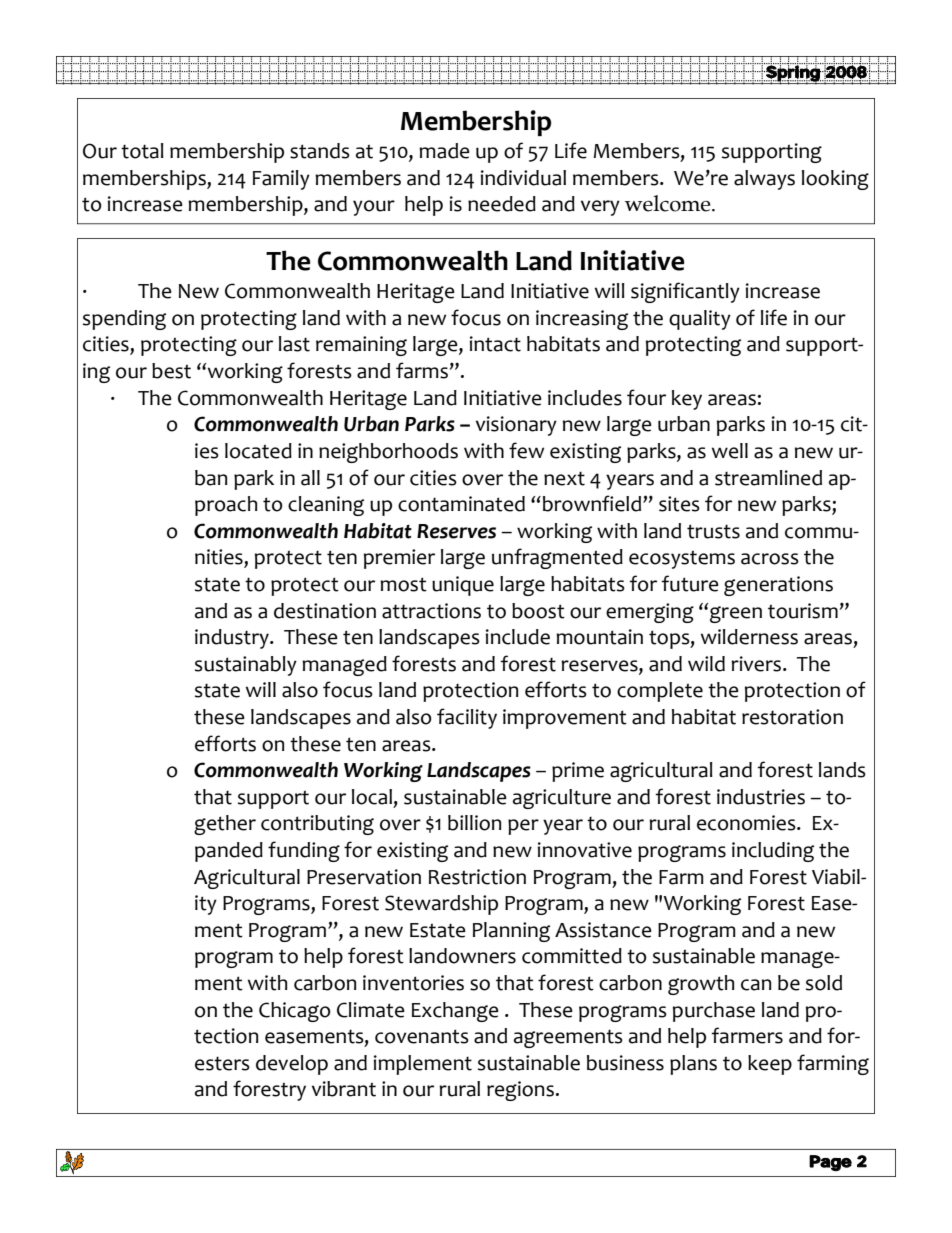 The height and width of the page is (1233, 952). I want to click on always, so click(764, 180).
